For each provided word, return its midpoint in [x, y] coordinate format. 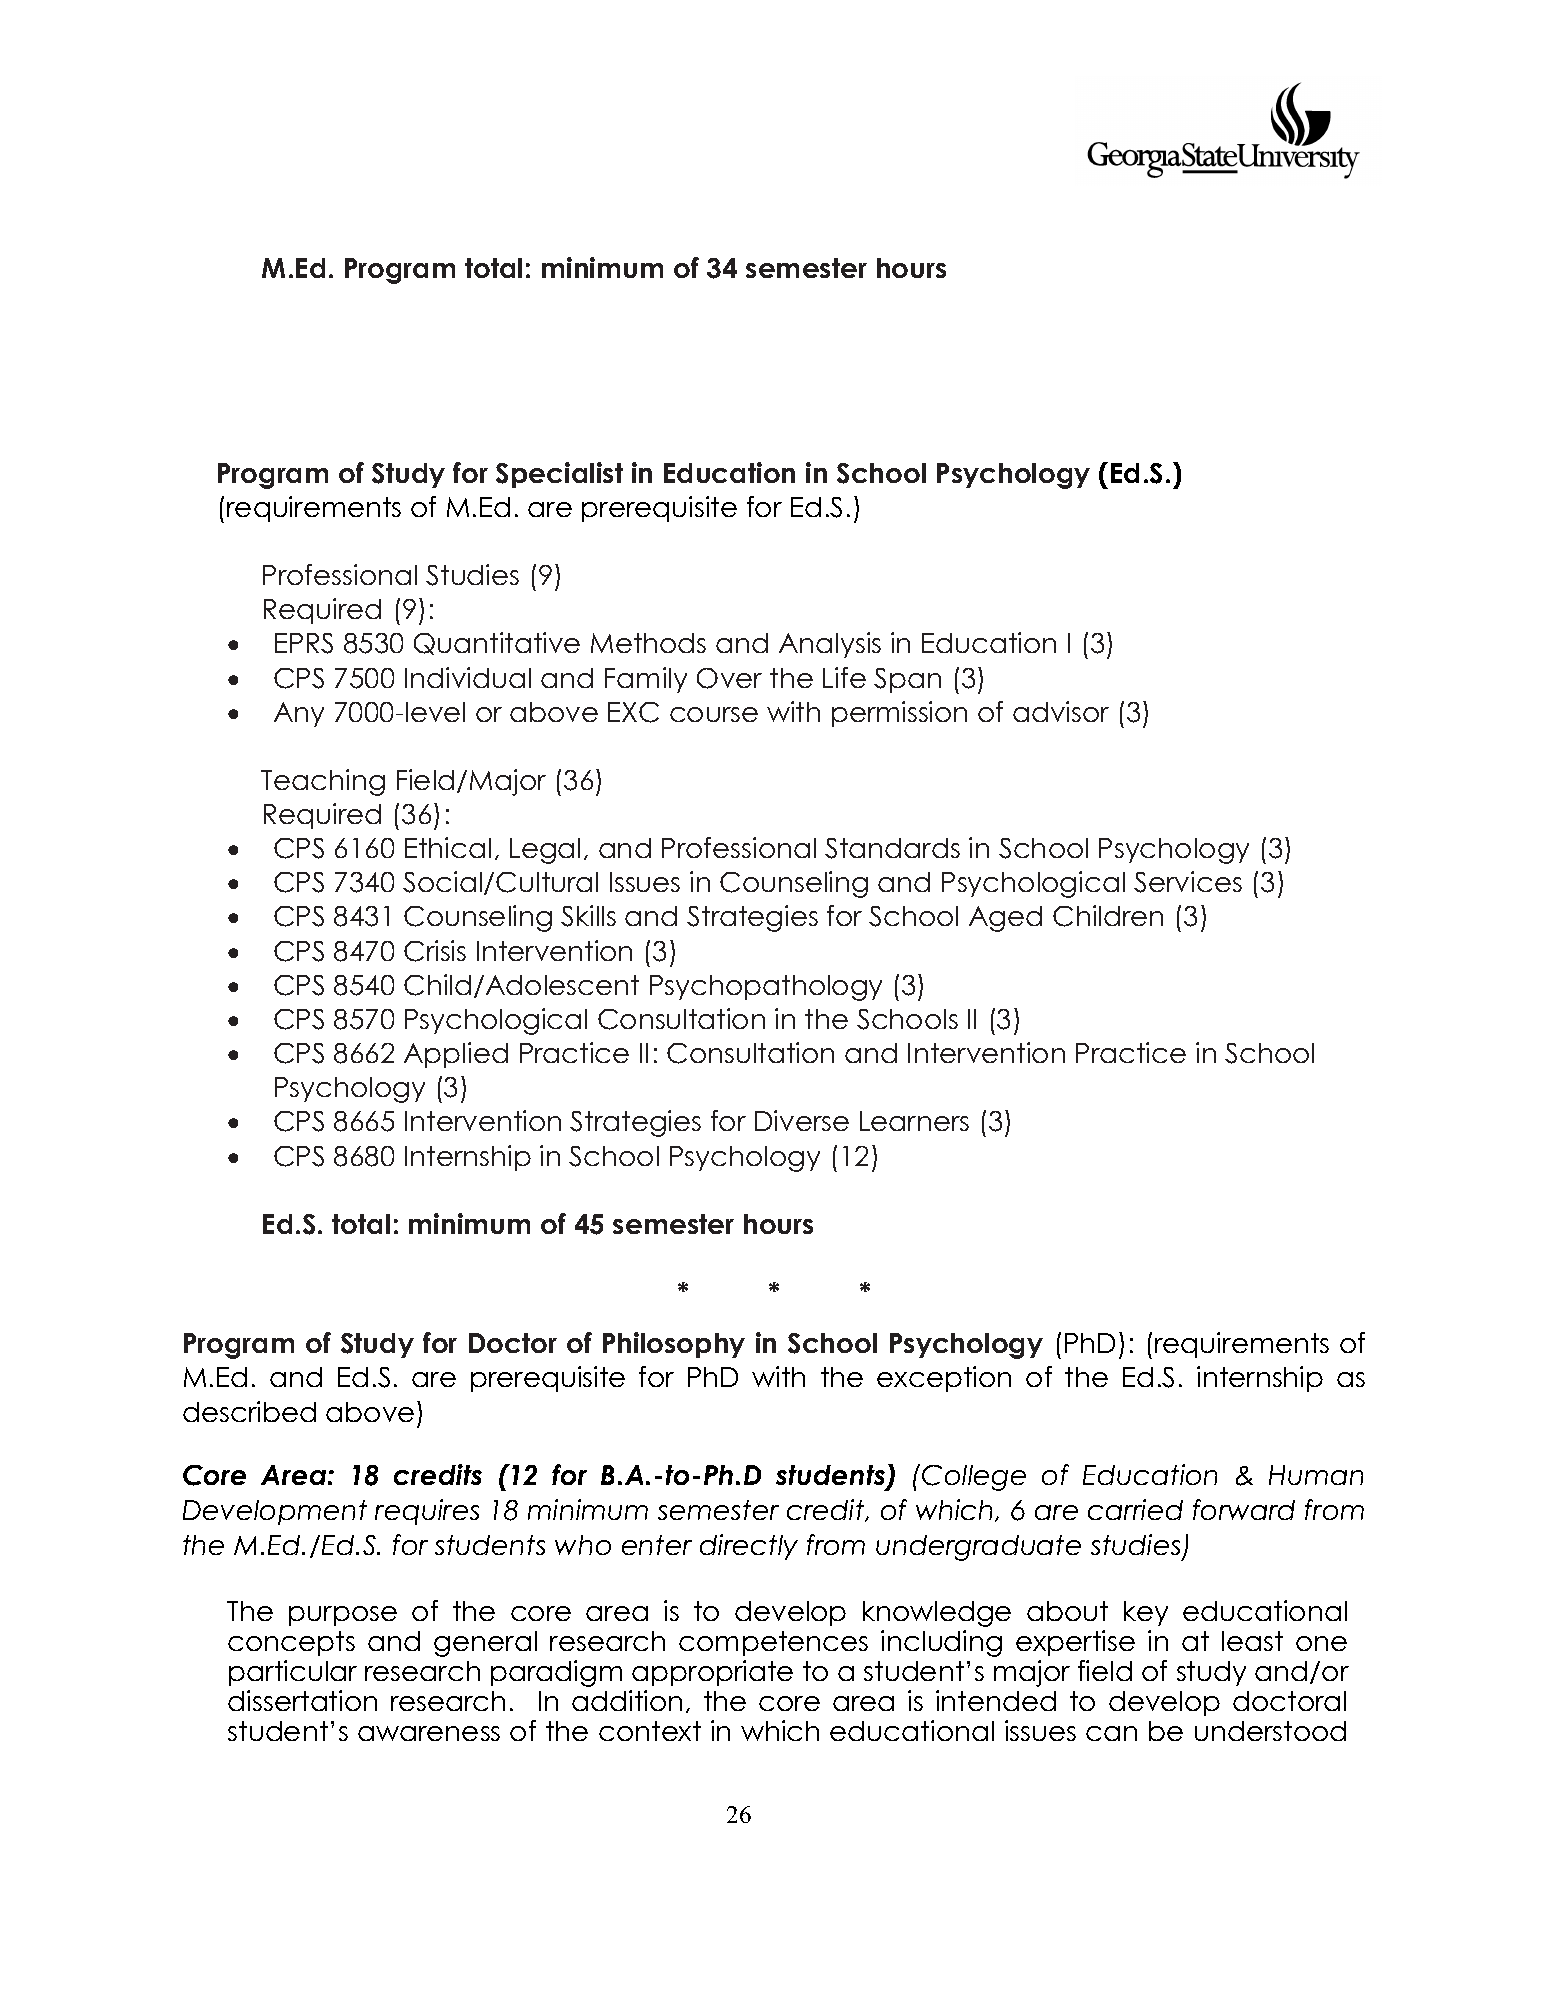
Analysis [830, 645]
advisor [1061, 711]
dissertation [302, 1700]
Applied [456, 1055]
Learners [914, 1121]
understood [1270, 1731]
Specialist [559, 475]
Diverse [802, 1120]
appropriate [712, 1673]
